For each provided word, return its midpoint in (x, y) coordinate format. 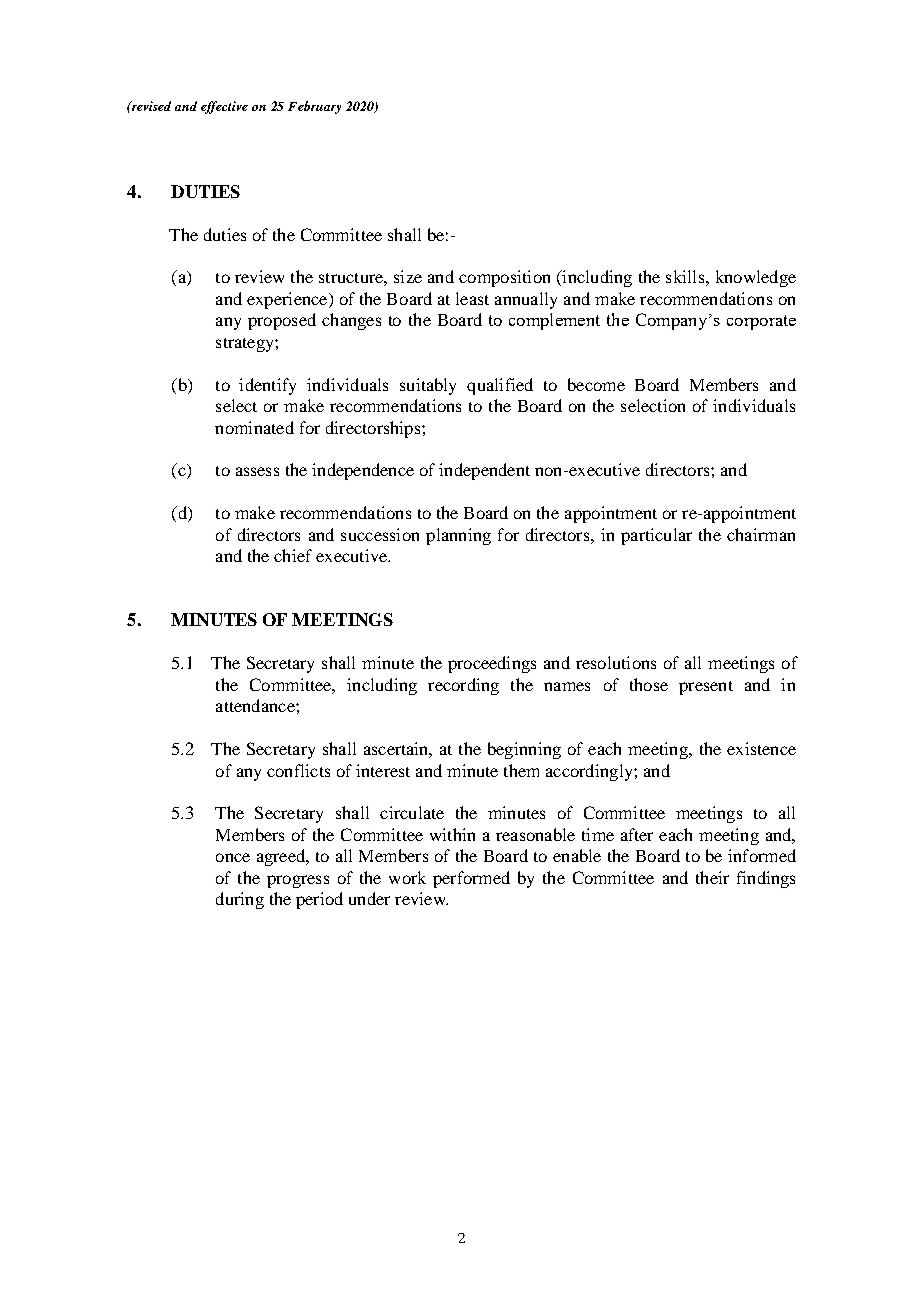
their (712, 877)
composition (504, 278)
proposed (282, 321)
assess (257, 471)
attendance (256, 705)
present (706, 688)
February (314, 107)
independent (484, 471)
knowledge (756, 278)
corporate (761, 322)
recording (463, 686)
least (472, 298)
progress (298, 881)
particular (656, 536)
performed (471, 879)
